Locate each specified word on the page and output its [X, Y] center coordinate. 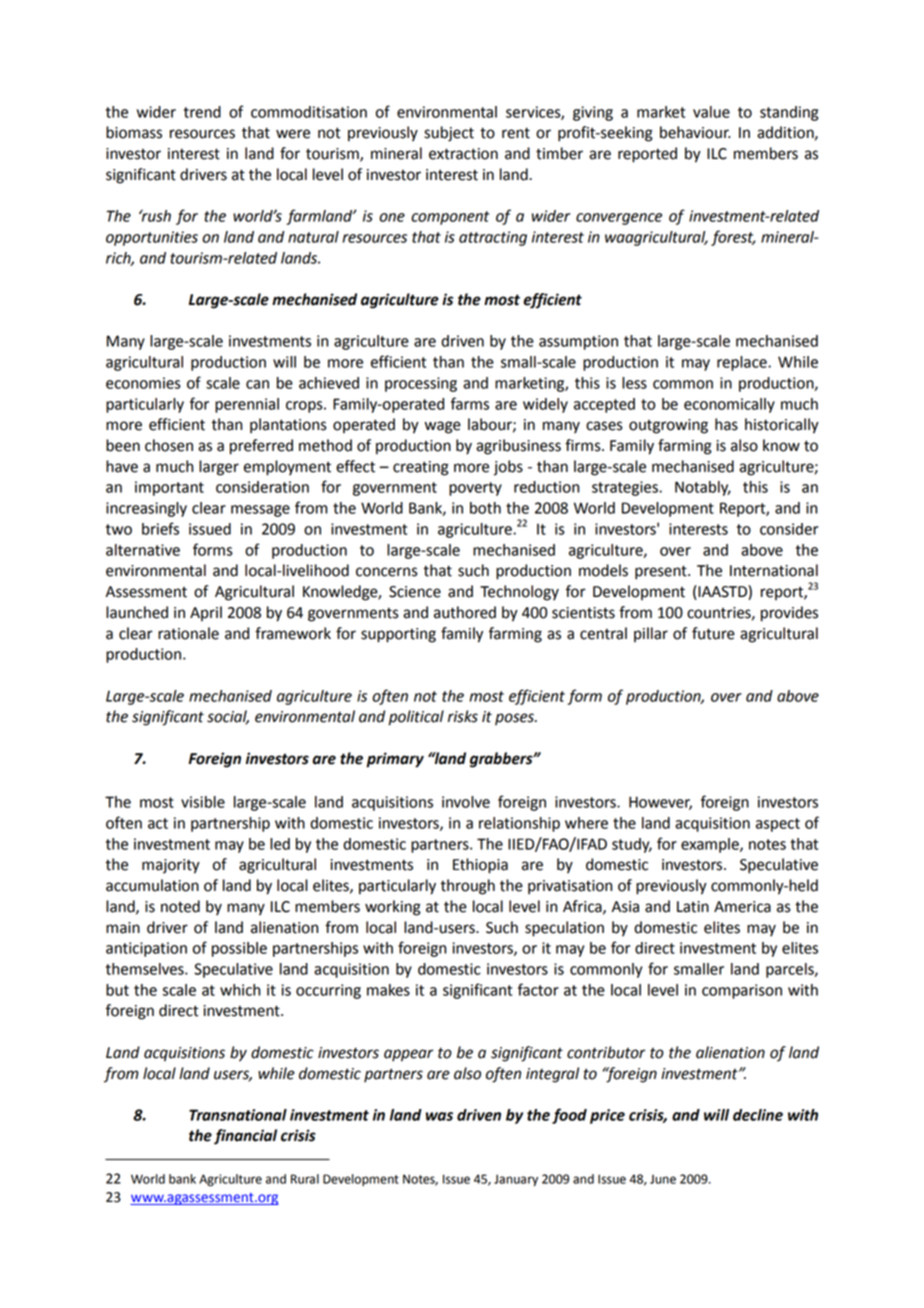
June [663, 1179]
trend [202, 112]
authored [465, 612]
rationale [188, 633]
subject [449, 134]
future [713, 633]
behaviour [695, 132]
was [439, 1116]
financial [245, 1137]
